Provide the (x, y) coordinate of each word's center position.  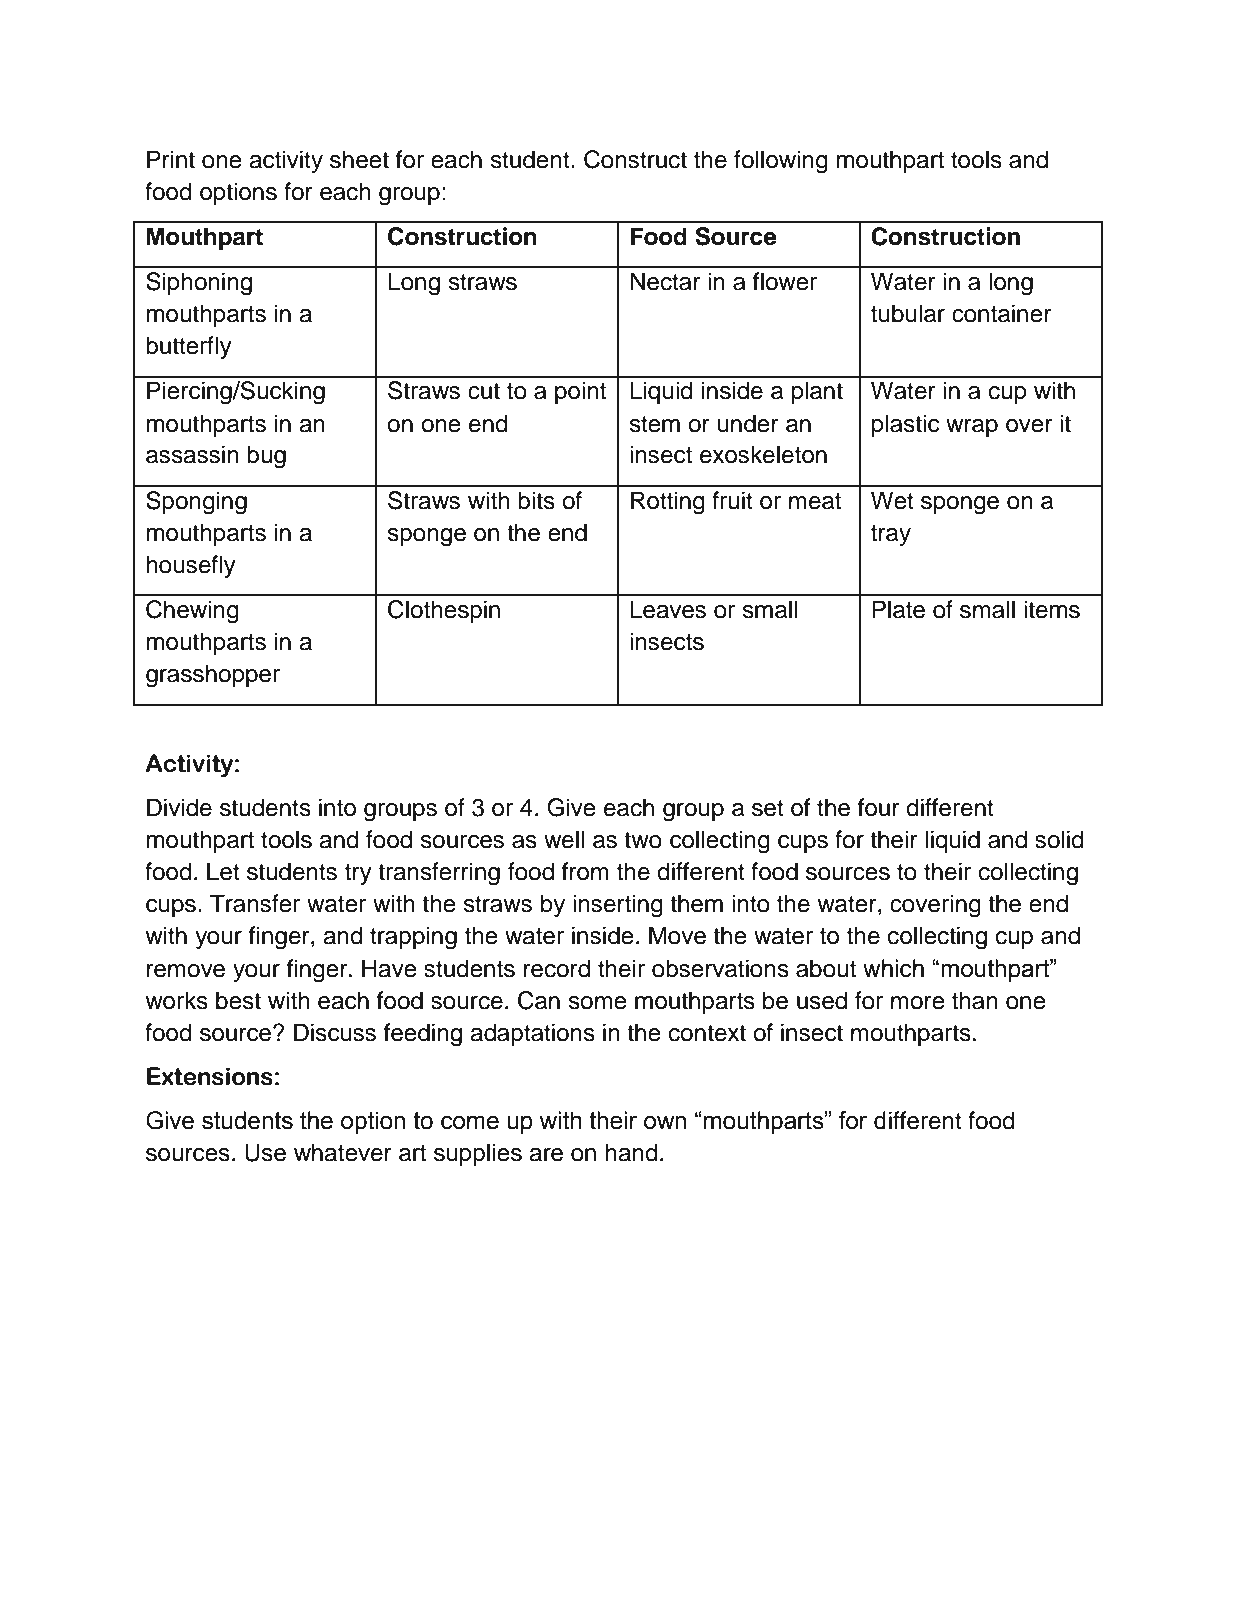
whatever (343, 1152)
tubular (908, 313)
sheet (359, 159)
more (918, 1003)
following (781, 162)
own (665, 1122)
